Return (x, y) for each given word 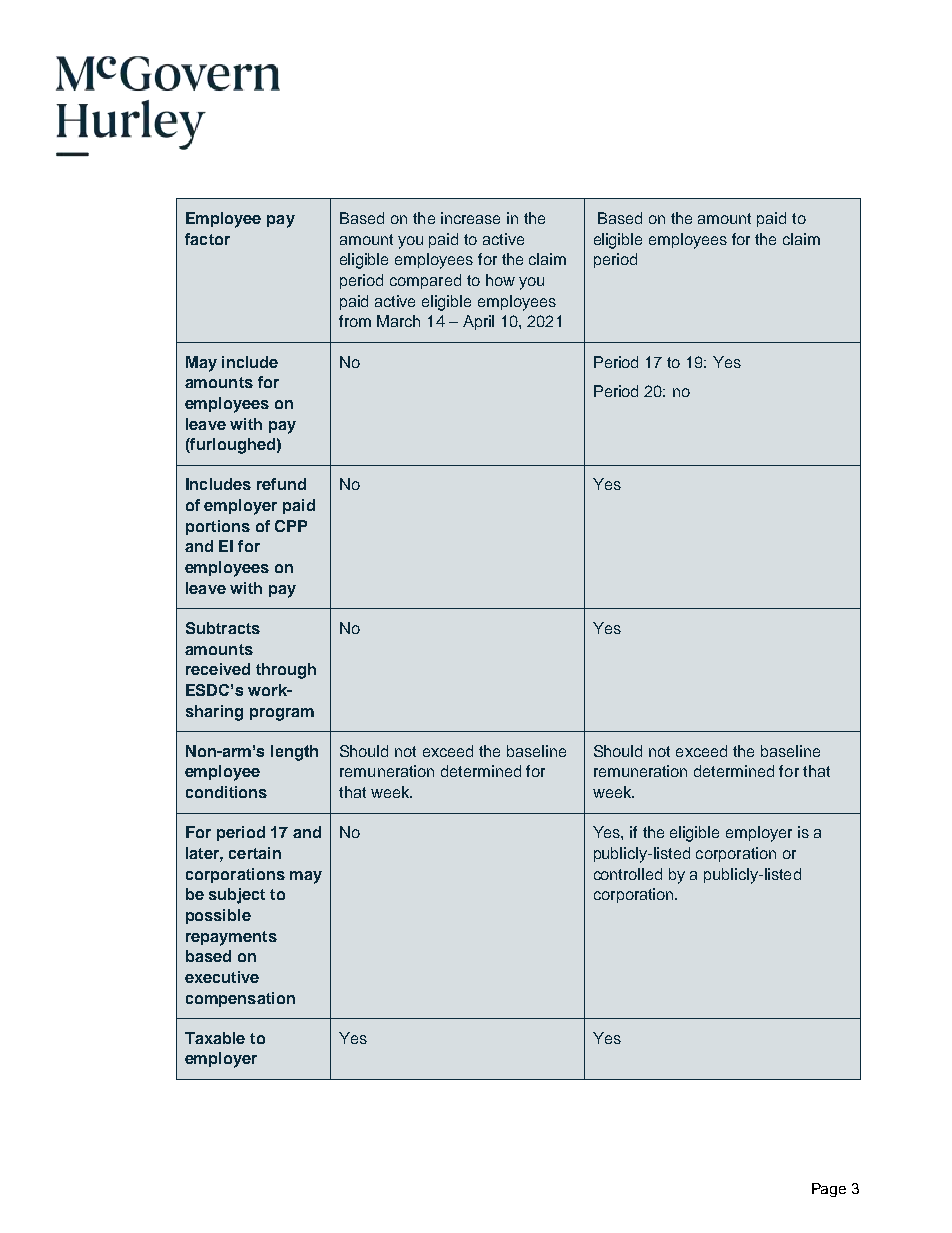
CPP (291, 526)
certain (255, 853)
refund (281, 484)
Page (829, 1190)
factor (207, 239)
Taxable (215, 1038)
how (500, 280)
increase (470, 218)
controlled (628, 874)
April (478, 322)
